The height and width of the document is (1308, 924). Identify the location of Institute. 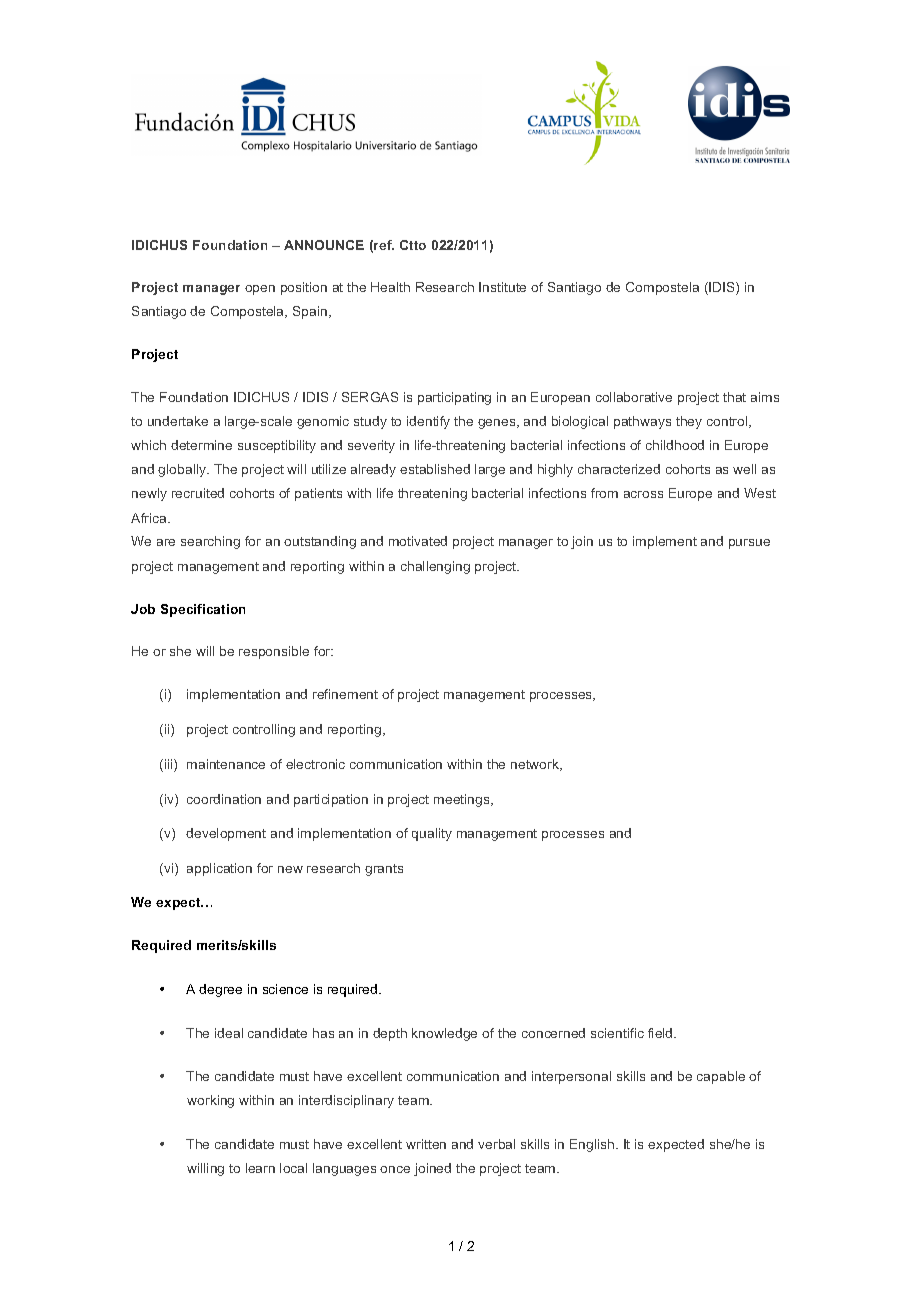
(502, 287).
